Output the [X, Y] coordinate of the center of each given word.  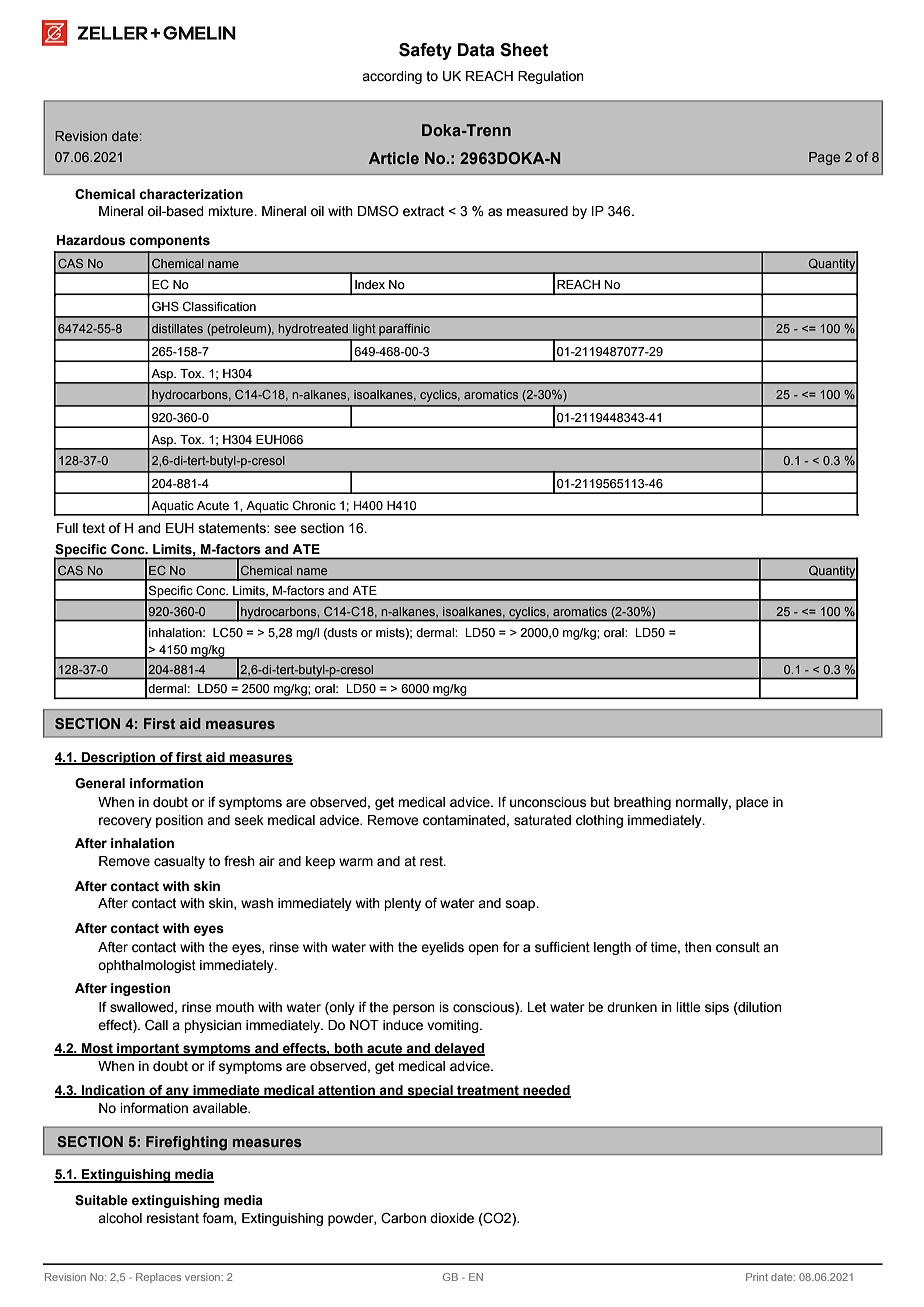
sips [717, 1008]
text [93, 528]
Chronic [314, 505]
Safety [425, 51]
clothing [599, 821]
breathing [642, 803]
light [364, 330]
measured [537, 211]
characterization [191, 194]
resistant [173, 1218]
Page [824, 158]
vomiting [454, 1026]
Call [156, 1025]
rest [432, 861]
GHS [165, 306]
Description [118, 758]
